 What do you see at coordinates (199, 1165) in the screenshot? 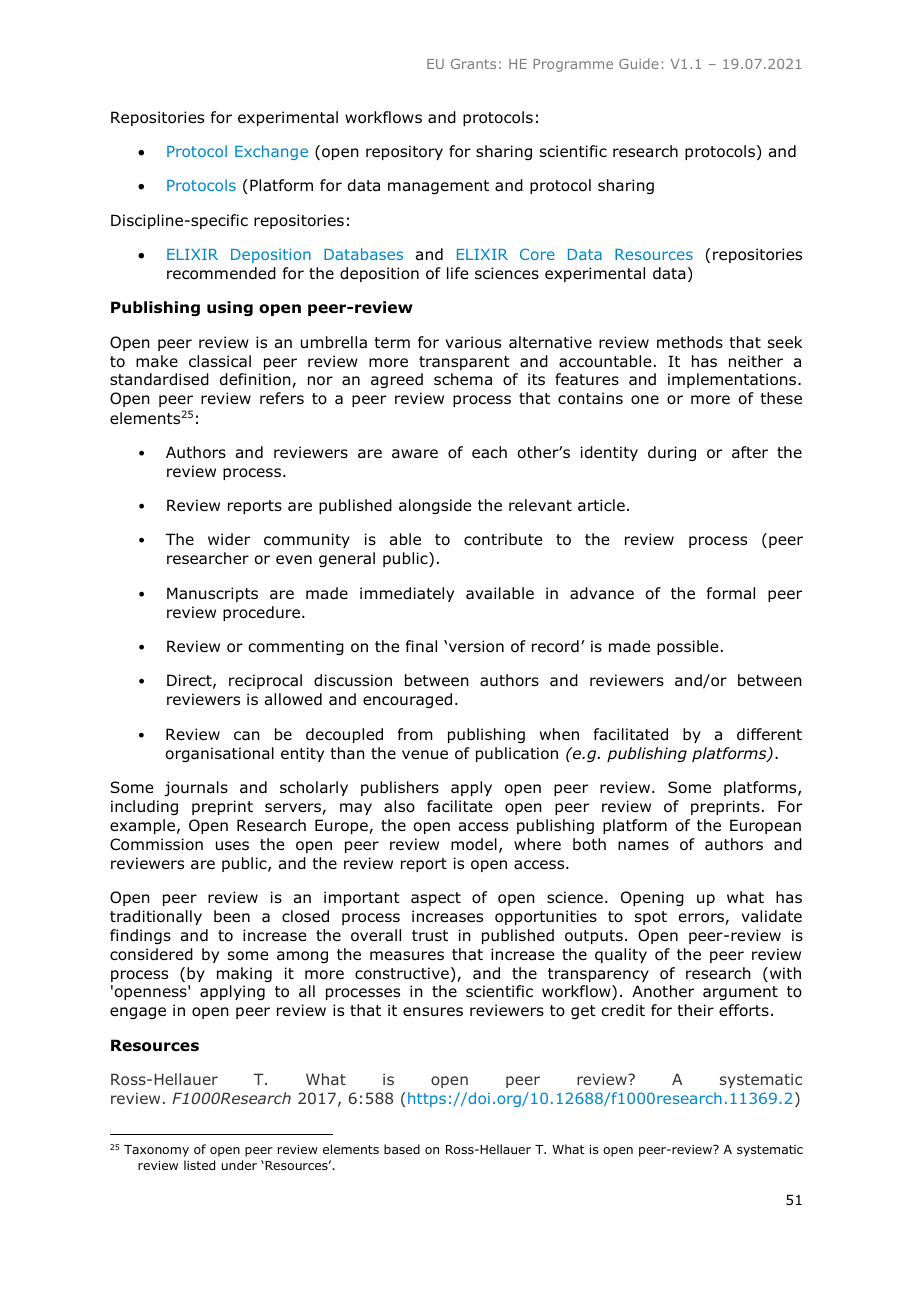
I see `listed` at bounding box center [199, 1165].
